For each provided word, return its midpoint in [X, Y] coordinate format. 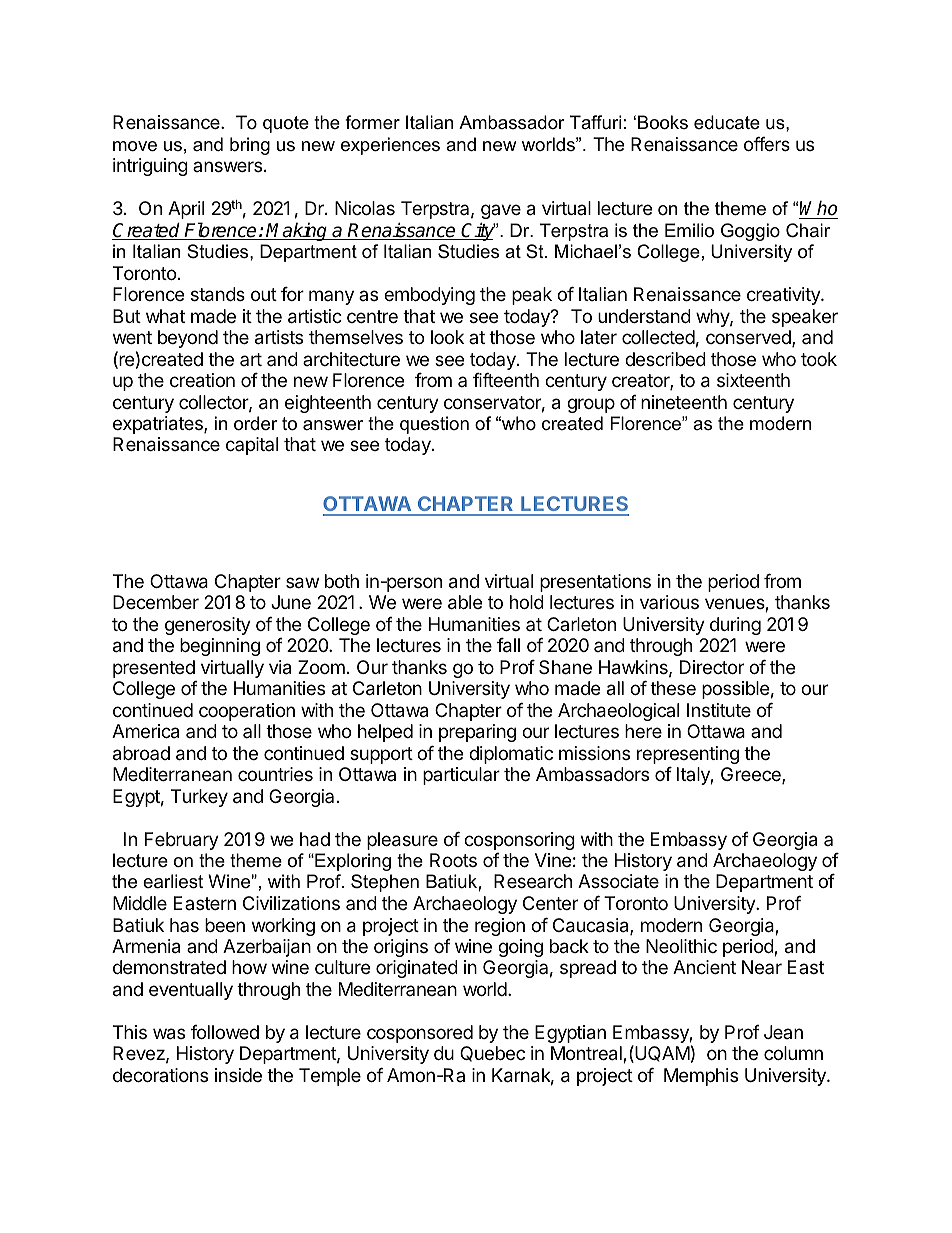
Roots [453, 860]
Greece [752, 775]
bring [250, 146]
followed [225, 1032]
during [735, 626]
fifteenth [506, 380]
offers [767, 144]
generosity [208, 626]
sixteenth [753, 380]
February [182, 841]
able [465, 602]
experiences [390, 146]
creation [202, 380]
